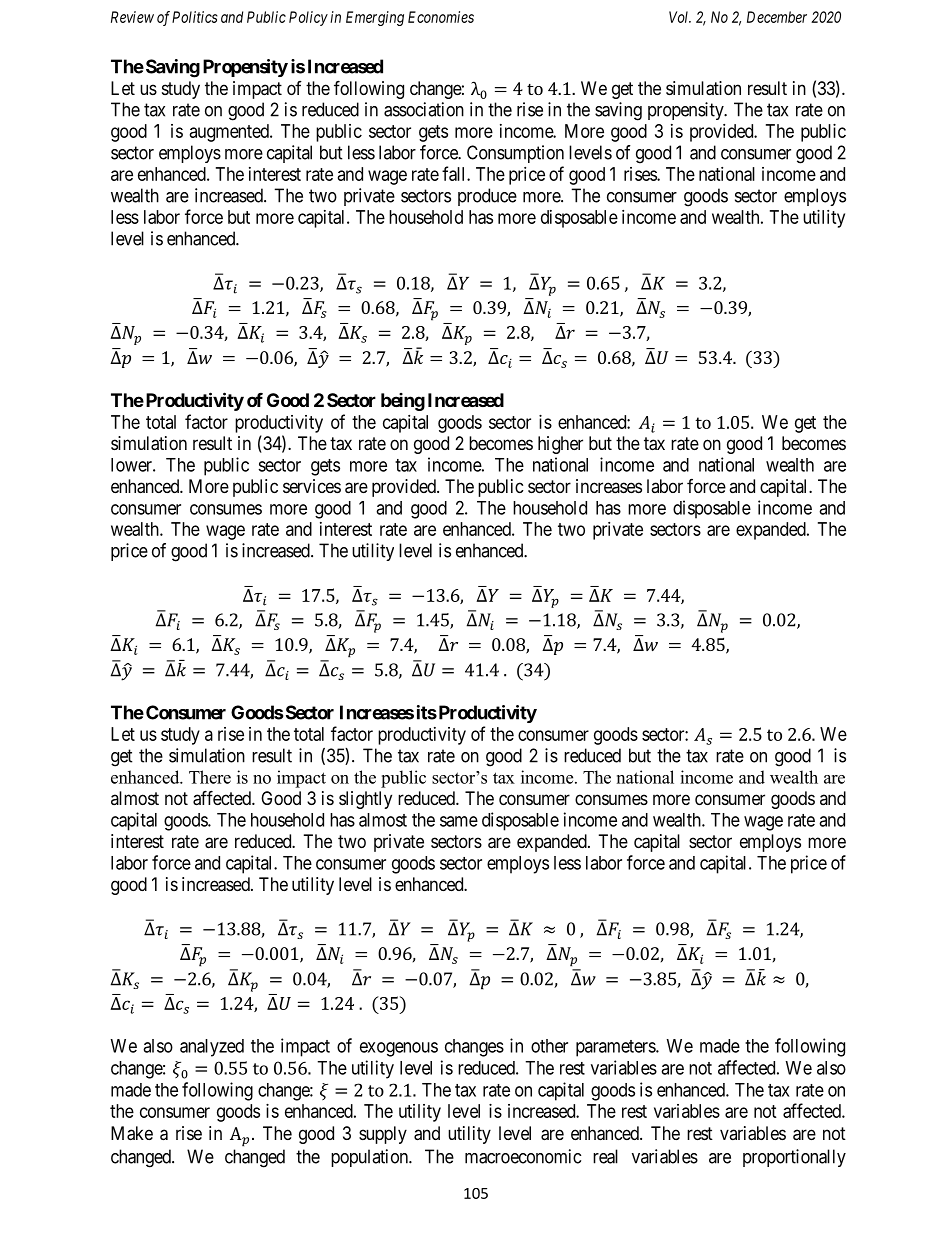 Image resolution: width=952 pixels, height=1233 pixels. What do you see at coordinates (312, 486) in the image?
I see `services` at bounding box center [312, 486].
